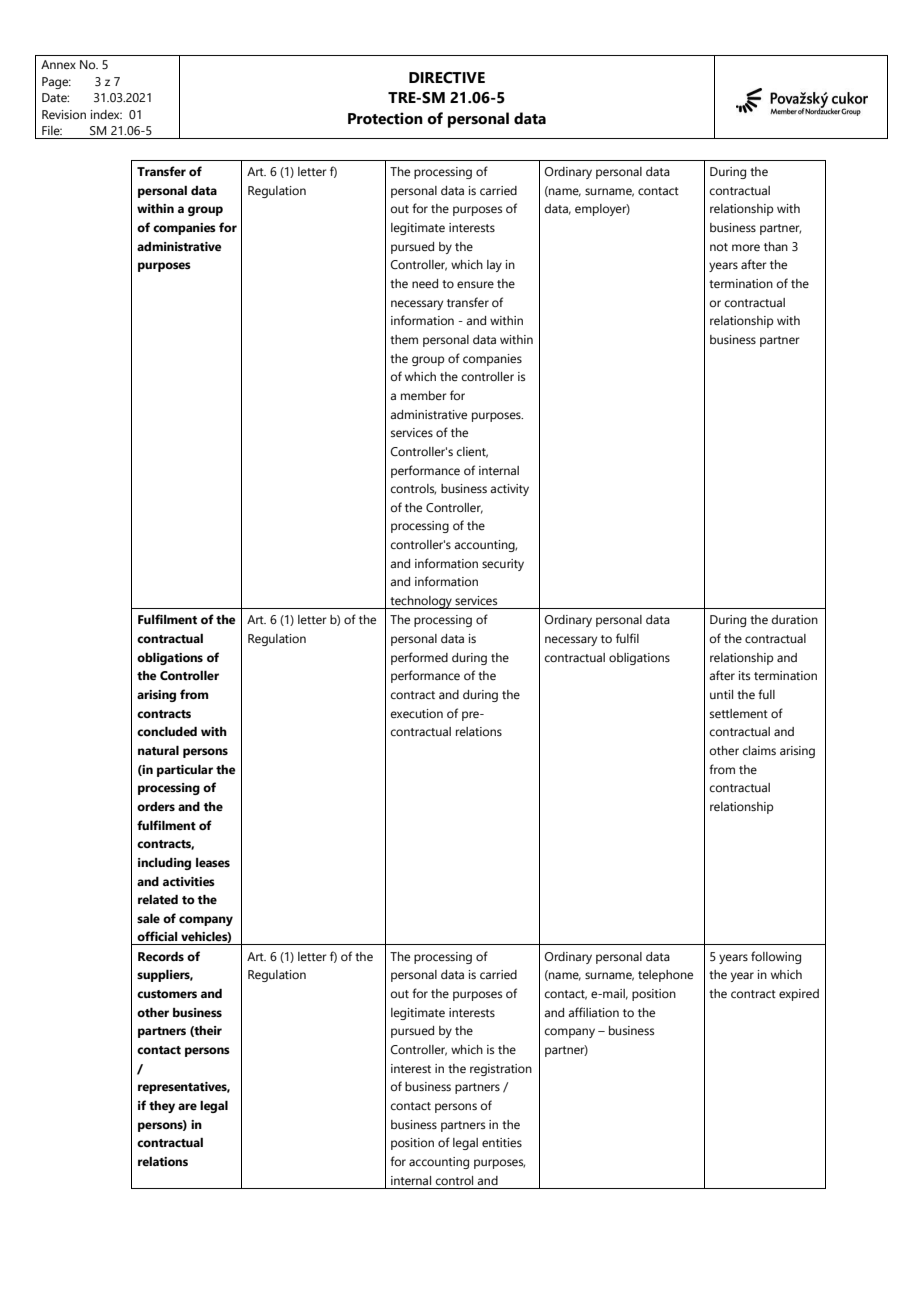  What do you see at coordinates (447, 78) in the screenshot?
I see `DIRECTIVE` at bounding box center [447, 78].
